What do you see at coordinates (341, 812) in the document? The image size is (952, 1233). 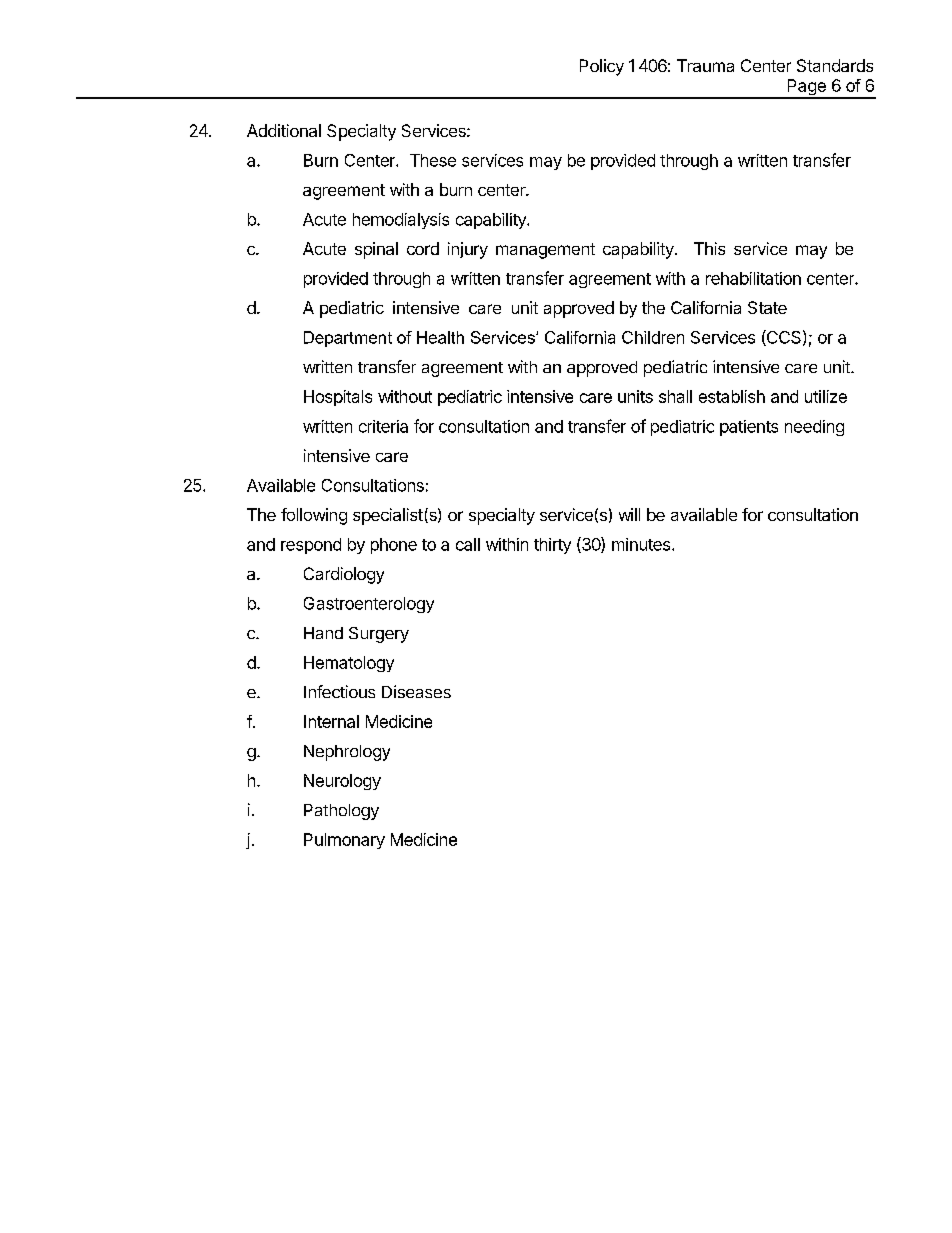 I see `Pathology` at bounding box center [341, 812].
